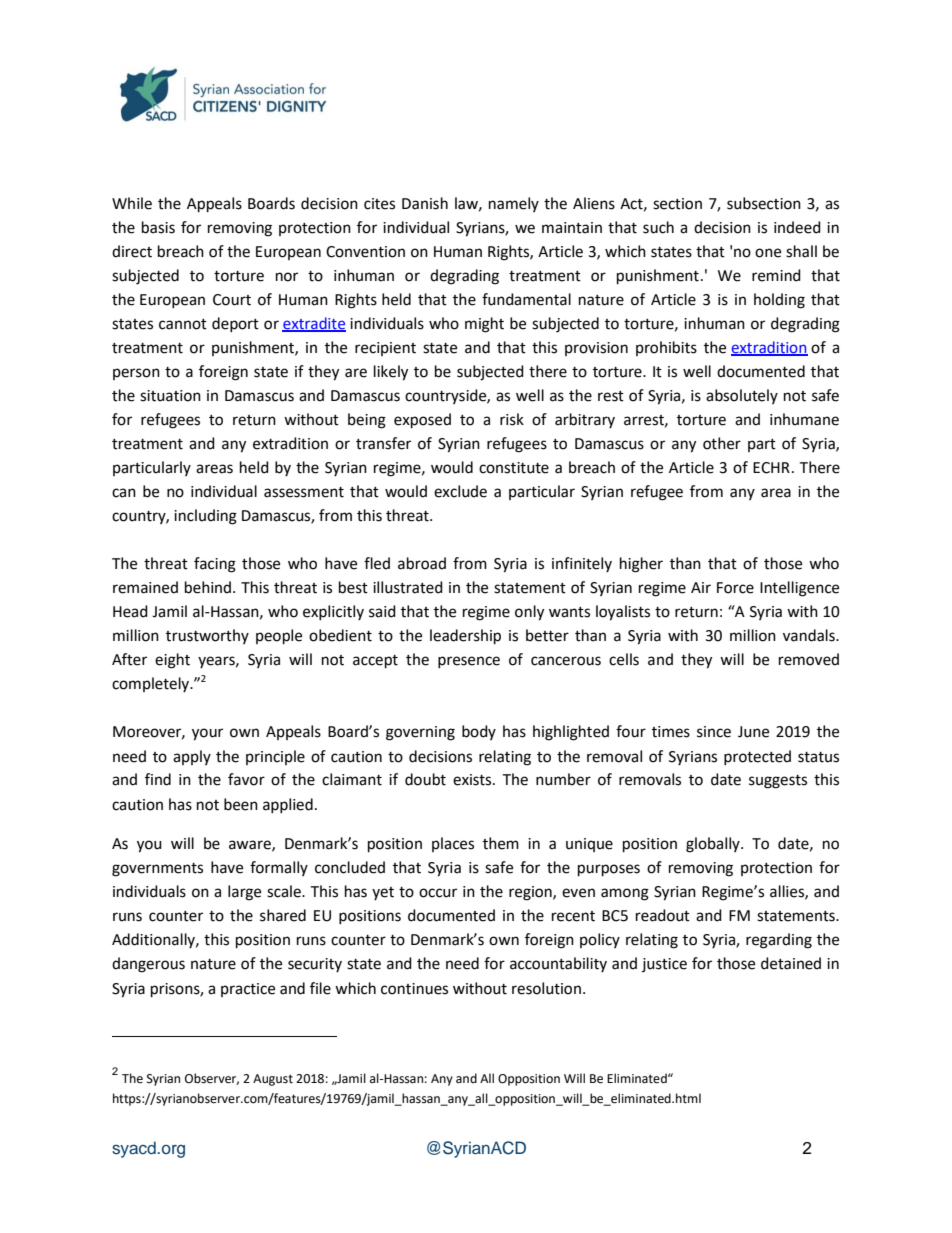 This document has height=1233, width=952. I want to click on one, so click(768, 253).
